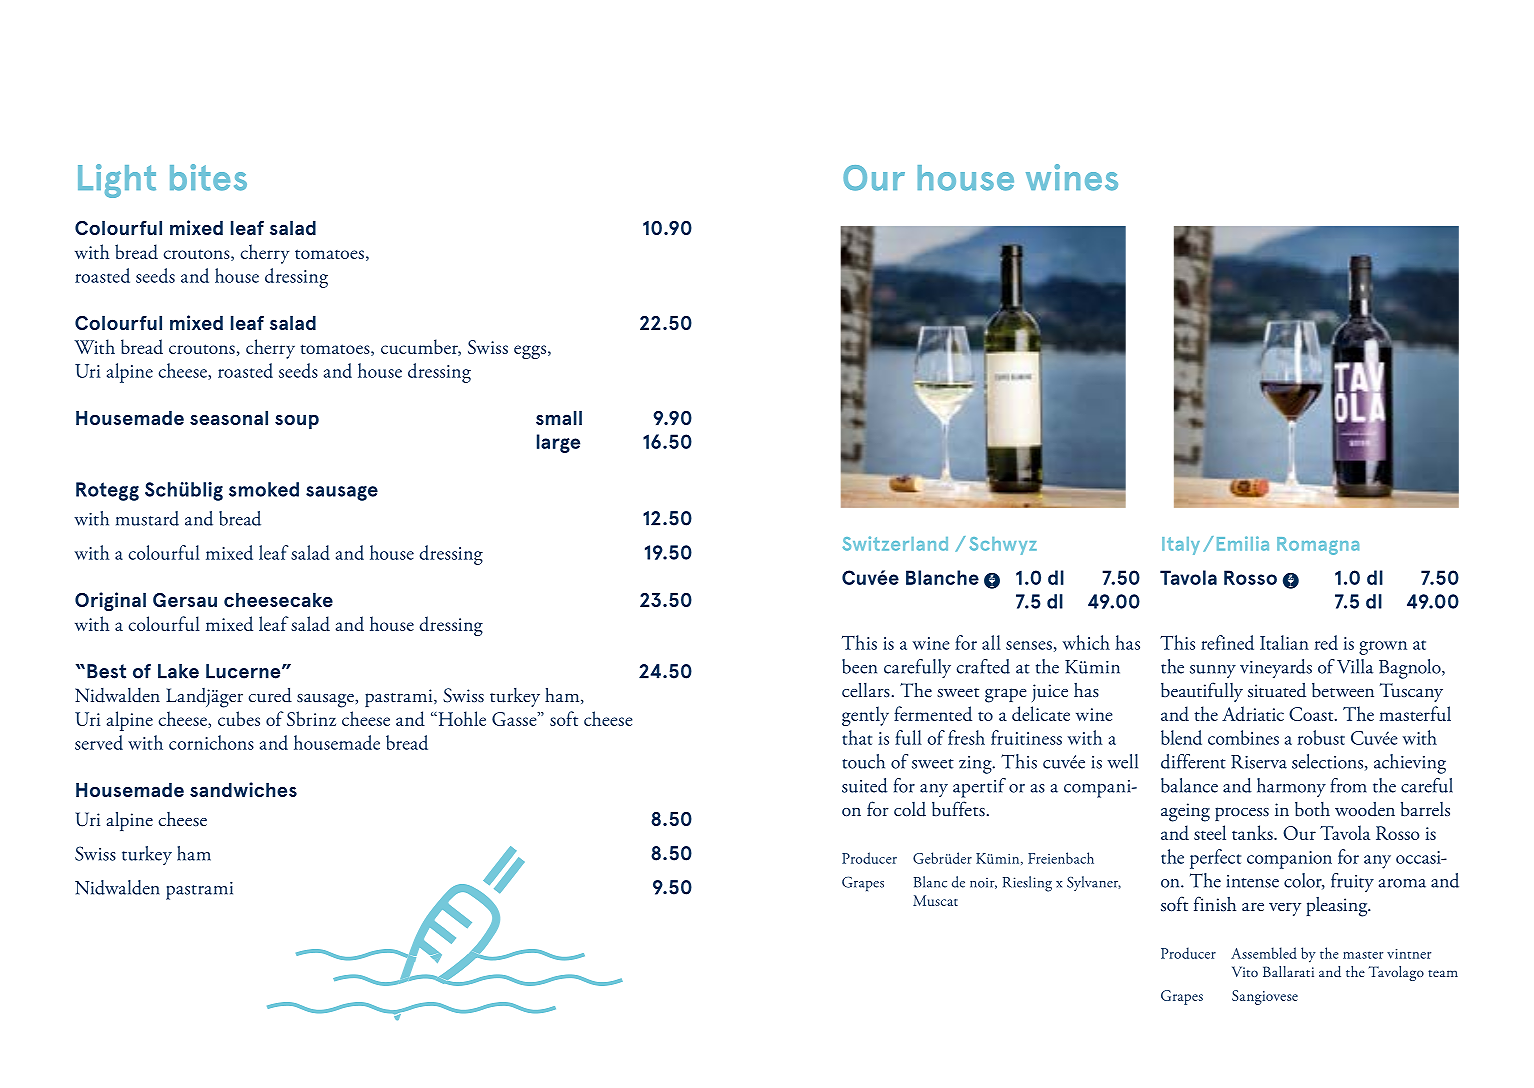 This screenshot has width=1534, height=1088. I want to click on Muscat, so click(935, 900).
